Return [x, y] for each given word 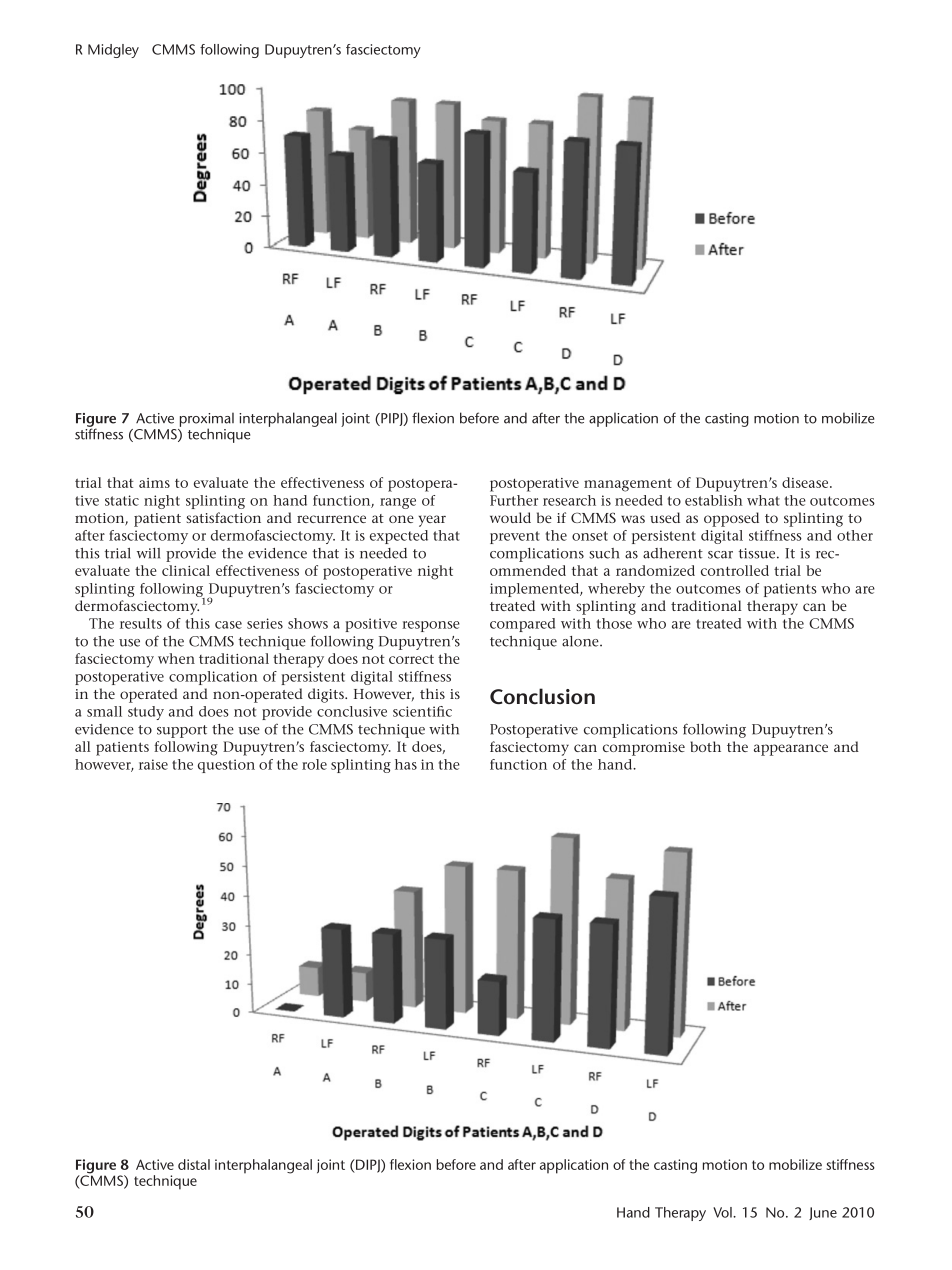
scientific [422, 711]
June [823, 1213]
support [182, 731]
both [705, 746]
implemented [536, 590]
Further [514, 500]
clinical [186, 570]
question [226, 766]
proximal [207, 420]
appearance [791, 750]
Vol [723, 1212]
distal [194, 1164]
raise [153, 764]
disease [806, 482]
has [406, 764]
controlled [735, 570]
